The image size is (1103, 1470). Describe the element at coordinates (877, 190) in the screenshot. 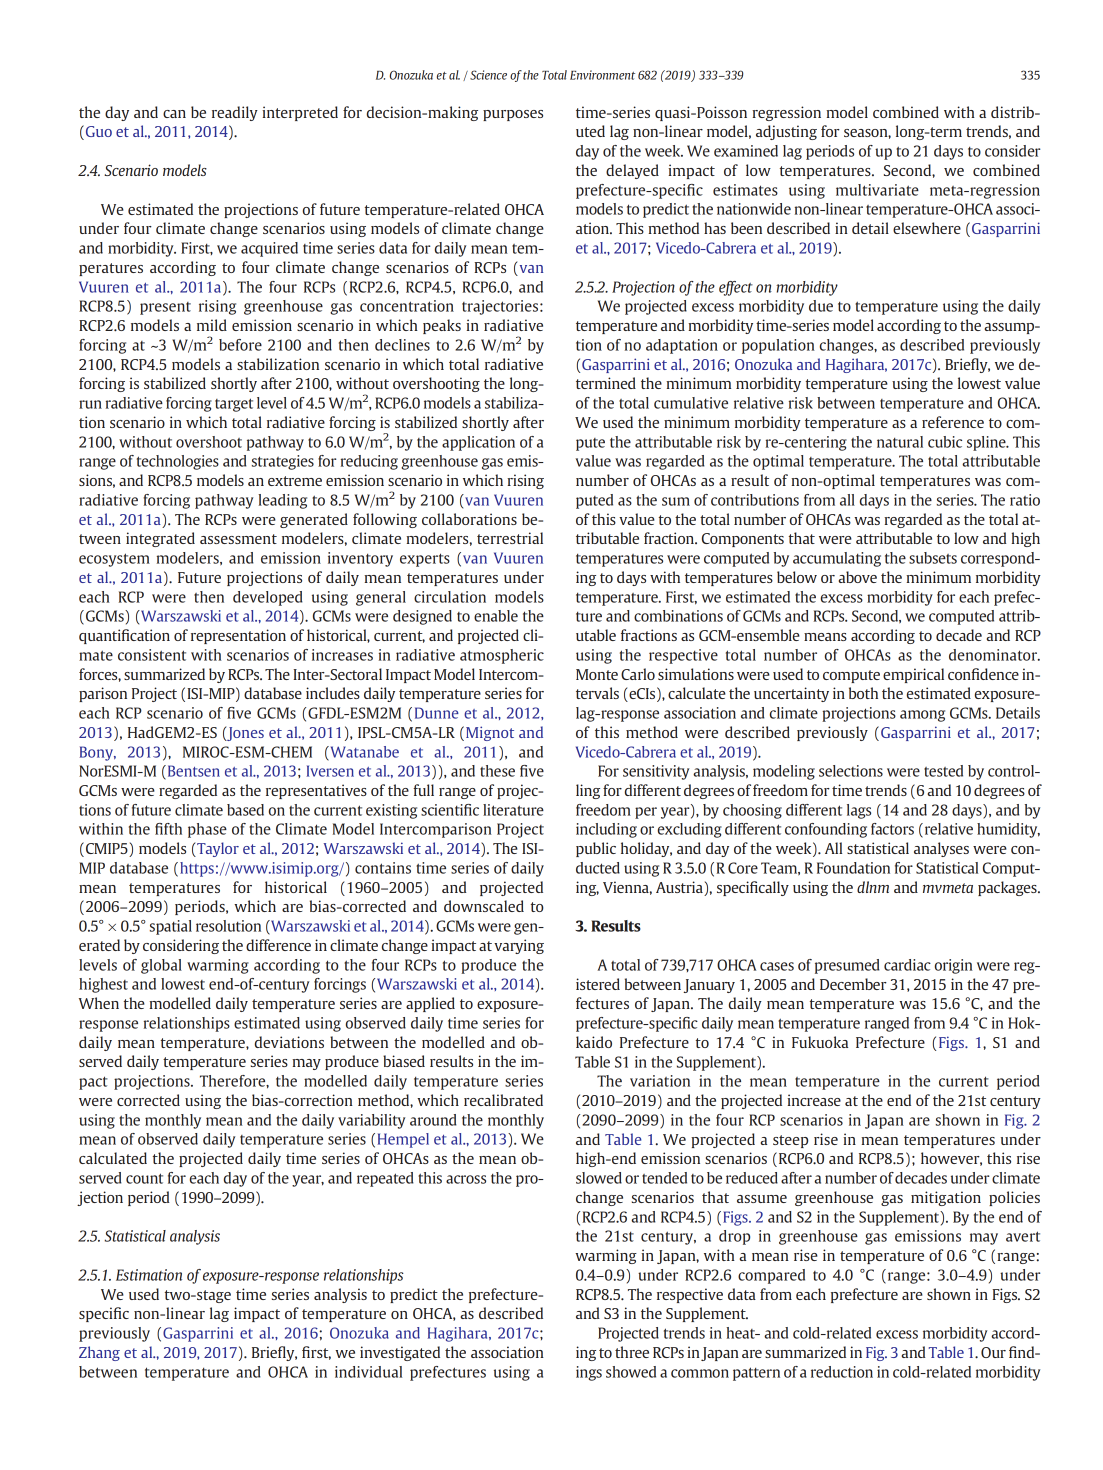

I see `multivariate` at that location.
